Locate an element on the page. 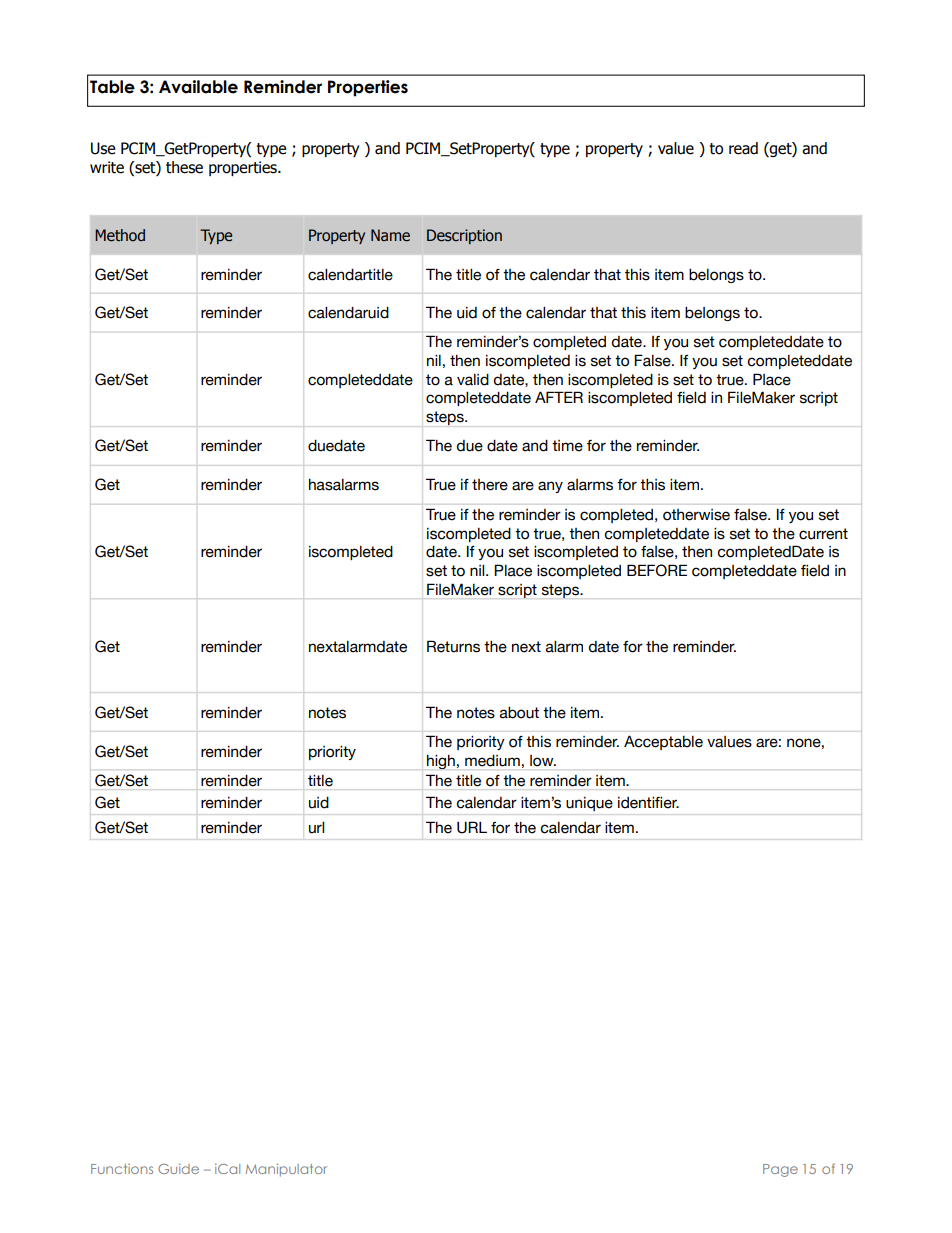  about is located at coordinates (519, 713).
